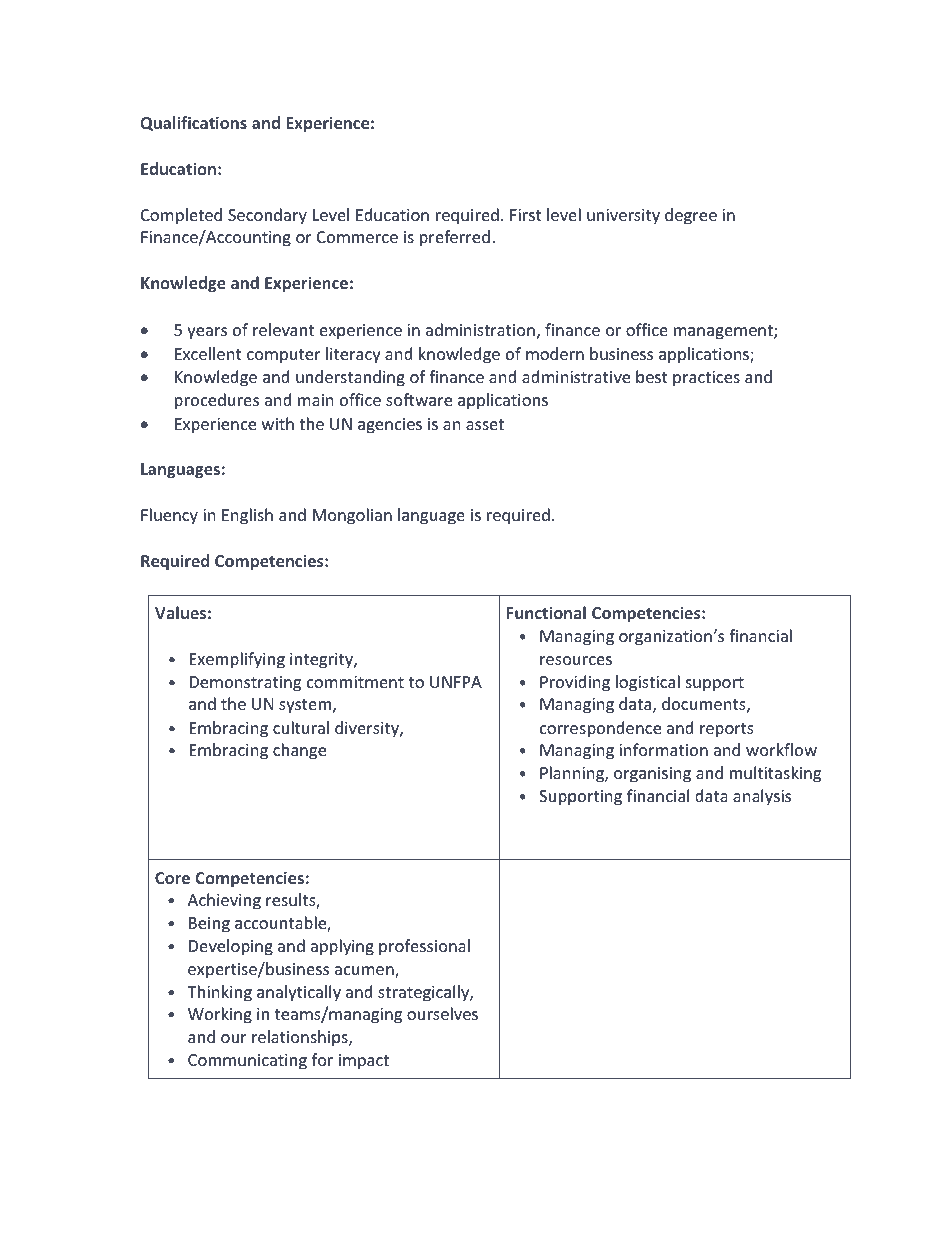 Image resolution: width=952 pixels, height=1233 pixels. What do you see at coordinates (368, 729) in the page?
I see `diversity` at bounding box center [368, 729].
